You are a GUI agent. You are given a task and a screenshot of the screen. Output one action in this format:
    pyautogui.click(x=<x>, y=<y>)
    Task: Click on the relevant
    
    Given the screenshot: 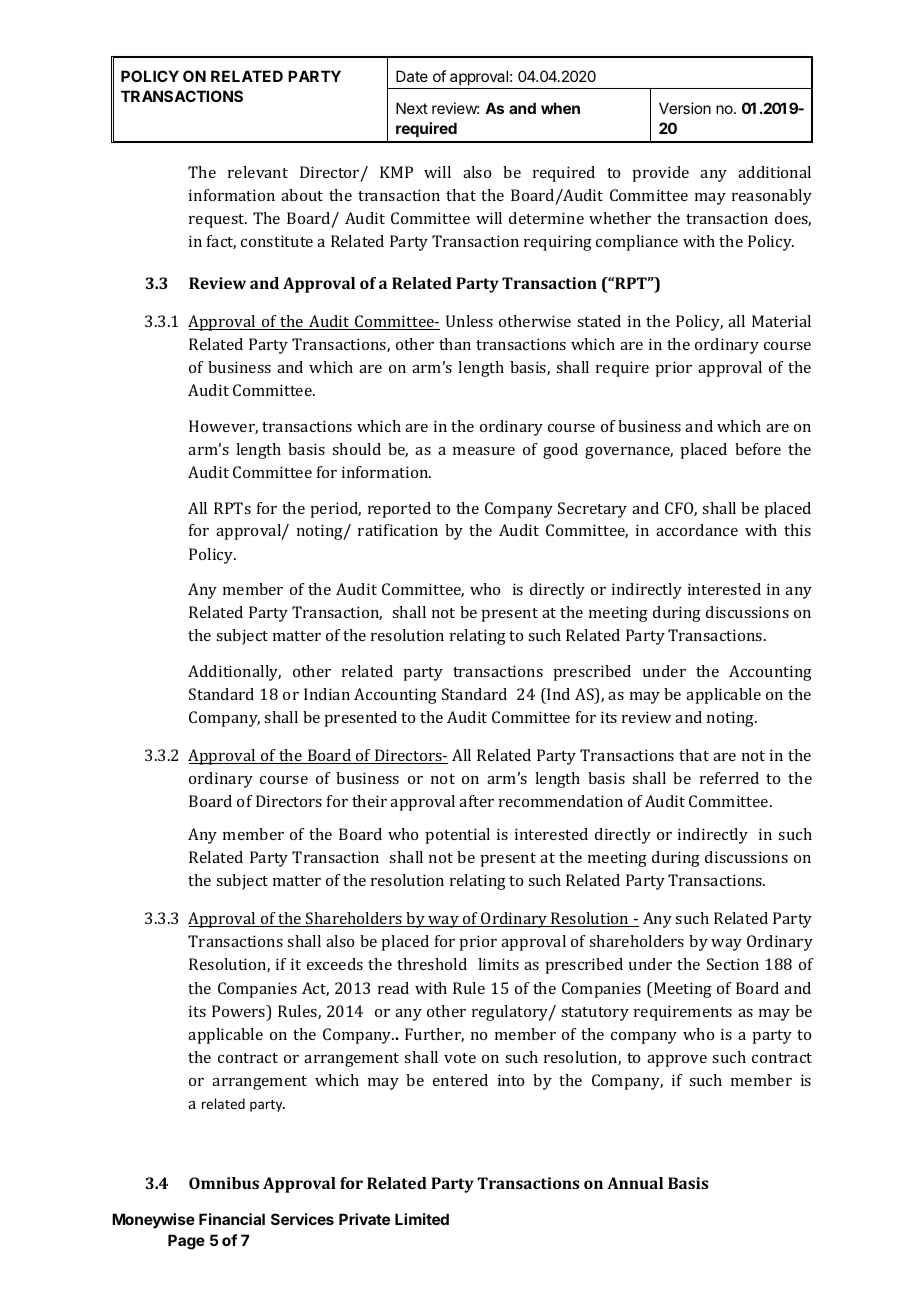 What is the action you would take?
    pyautogui.click(x=258, y=172)
